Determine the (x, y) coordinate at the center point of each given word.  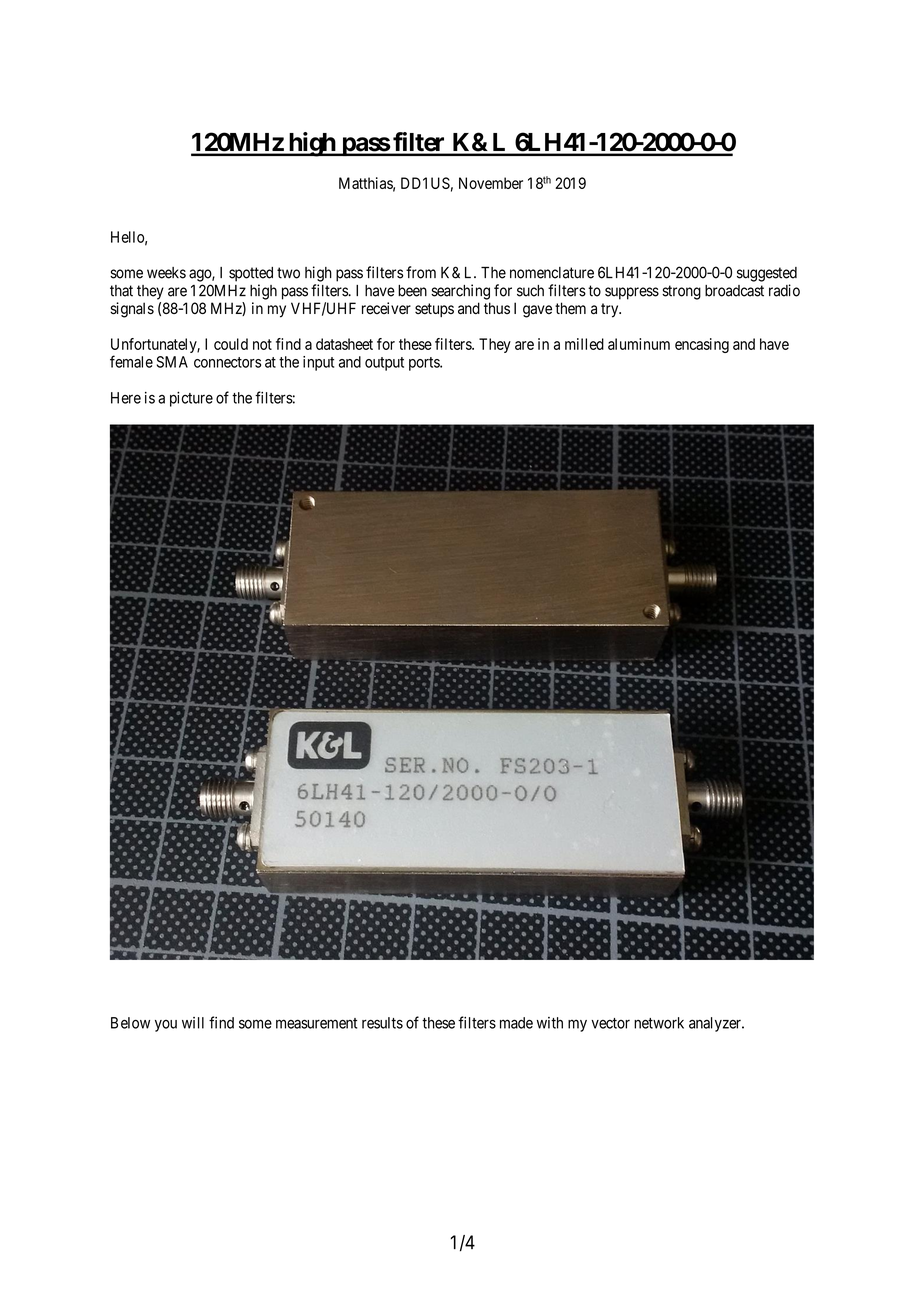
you (166, 1026)
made (516, 1023)
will (193, 1023)
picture (191, 399)
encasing (702, 345)
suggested (767, 274)
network (659, 1023)
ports (425, 364)
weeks (166, 273)
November (491, 183)
